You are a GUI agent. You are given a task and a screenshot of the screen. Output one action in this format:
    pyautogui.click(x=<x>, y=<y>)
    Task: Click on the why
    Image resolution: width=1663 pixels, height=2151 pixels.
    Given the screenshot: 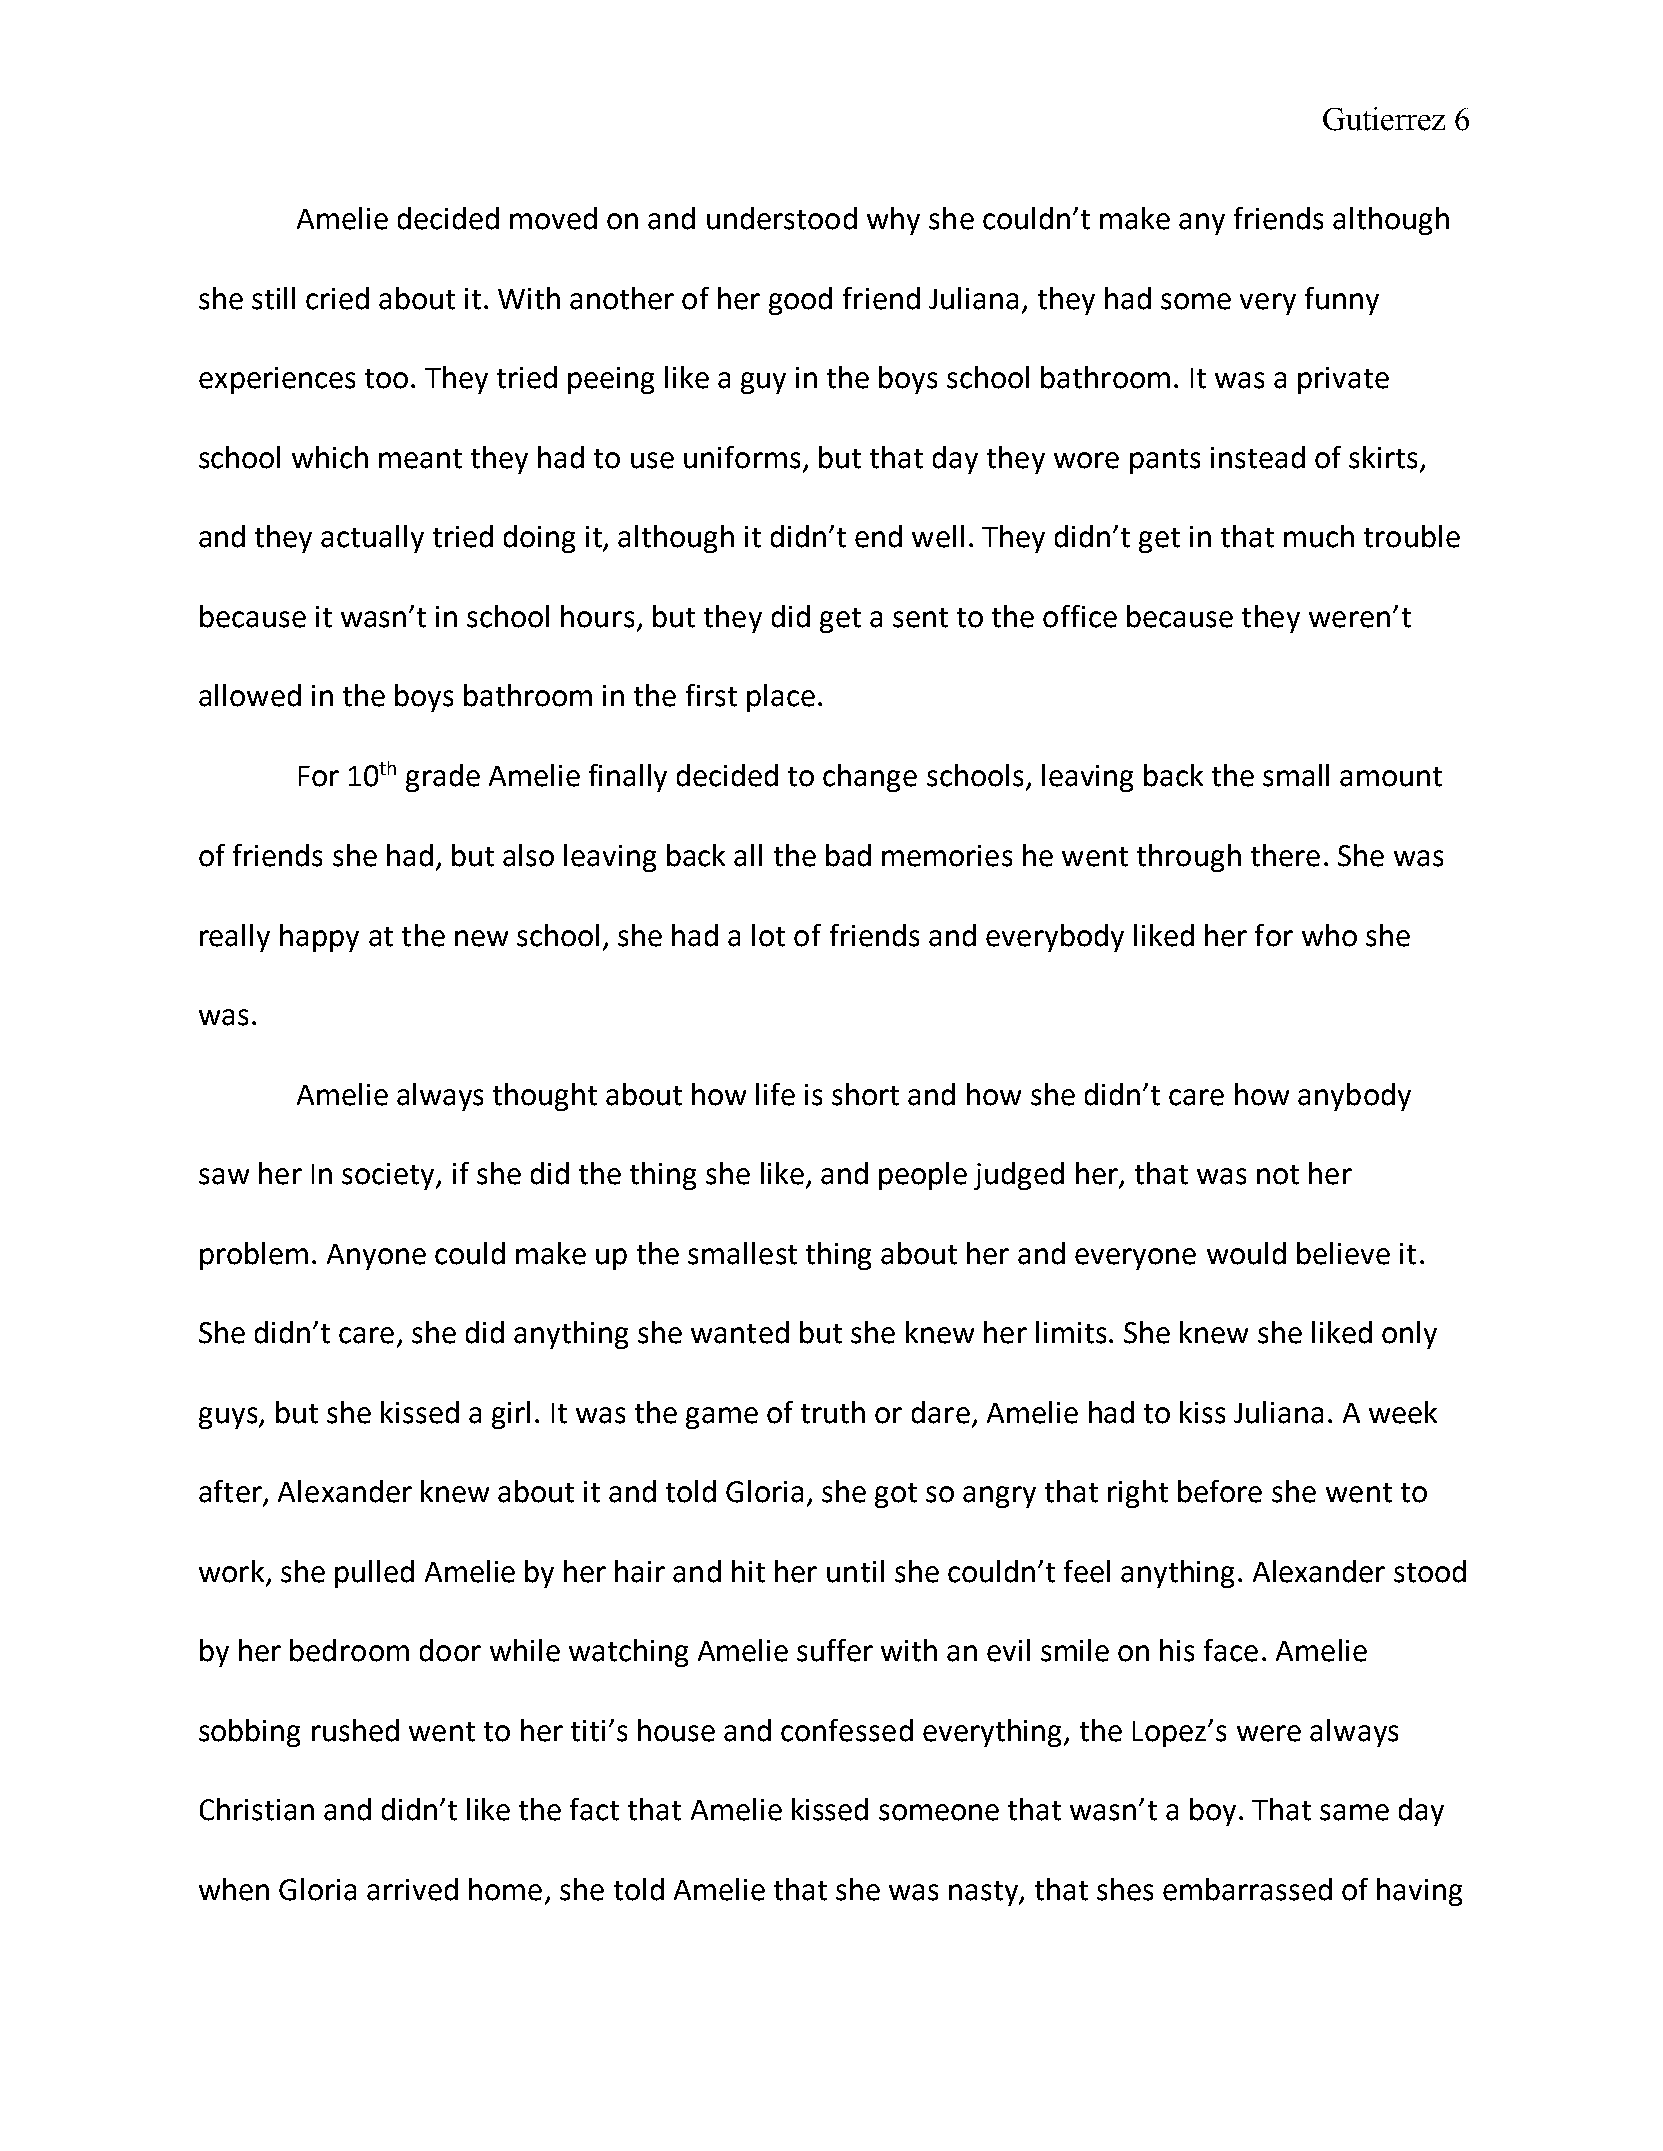 What is the action you would take?
    pyautogui.click(x=893, y=221)
